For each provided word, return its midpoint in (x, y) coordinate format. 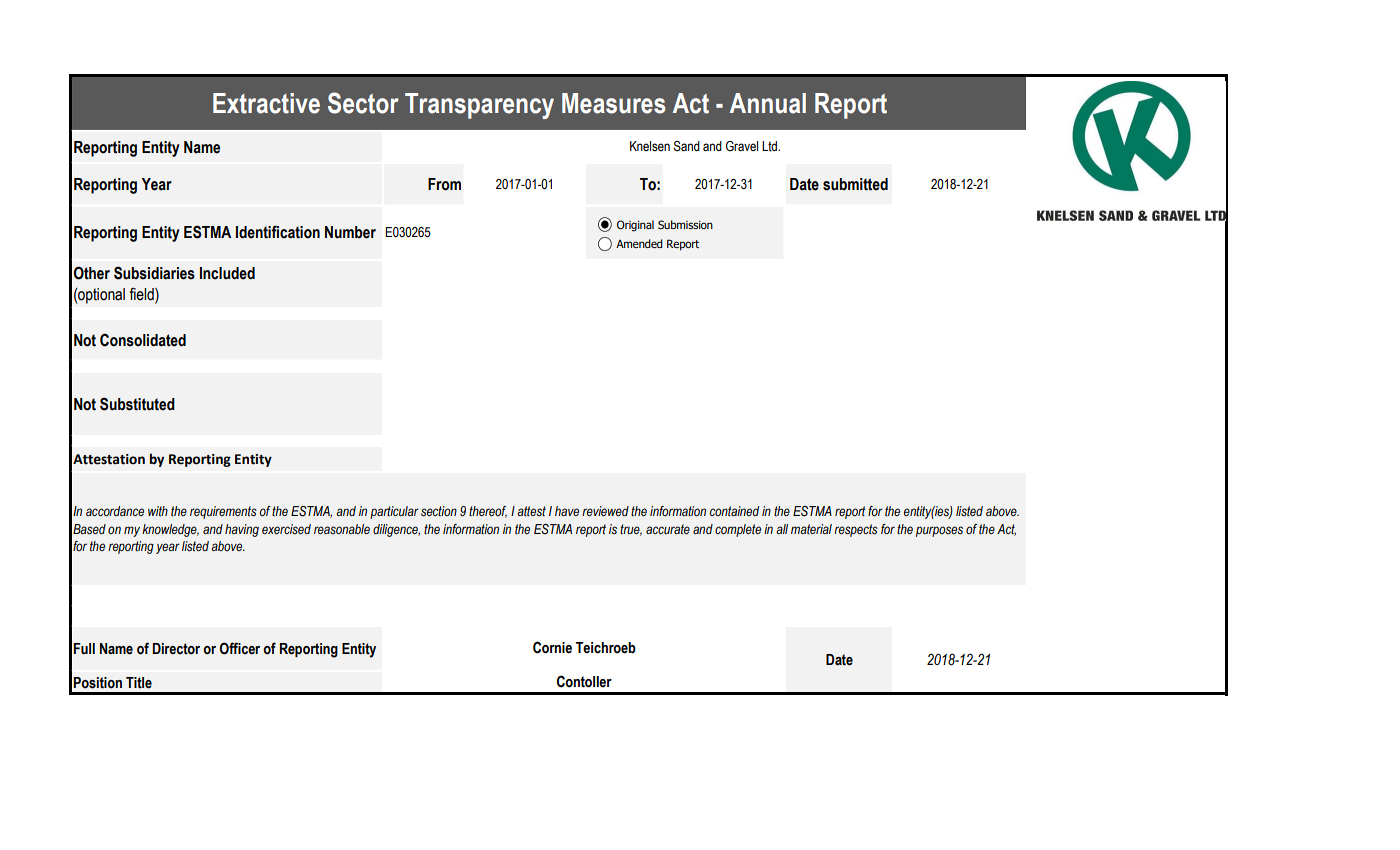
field (143, 295)
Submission (685, 224)
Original (635, 226)
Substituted (137, 404)
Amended (639, 243)
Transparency (479, 106)
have (567, 511)
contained (734, 511)
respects (856, 530)
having (242, 530)
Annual (768, 103)
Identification (278, 232)
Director (176, 649)
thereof (488, 512)
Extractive (266, 103)
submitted (855, 184)
